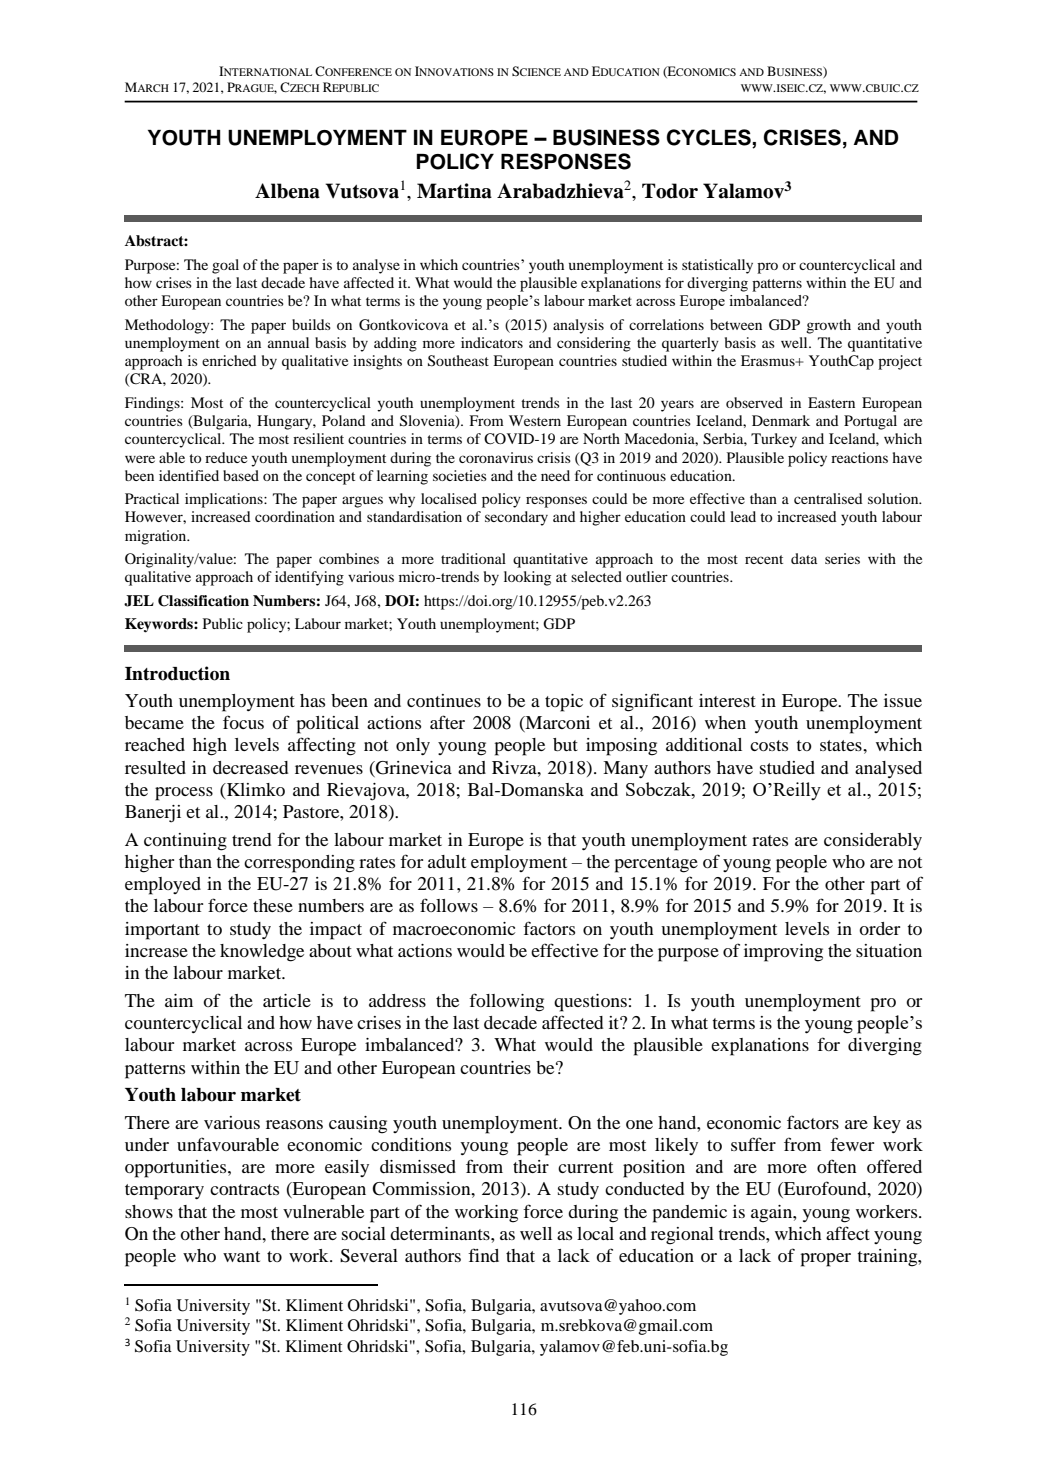 The height and width of the screenshot is (1481, 1047). What do you see at coordinates (441, 1233) in the screenshot?
I see `determinants` at bounding box center [441, 1233].
